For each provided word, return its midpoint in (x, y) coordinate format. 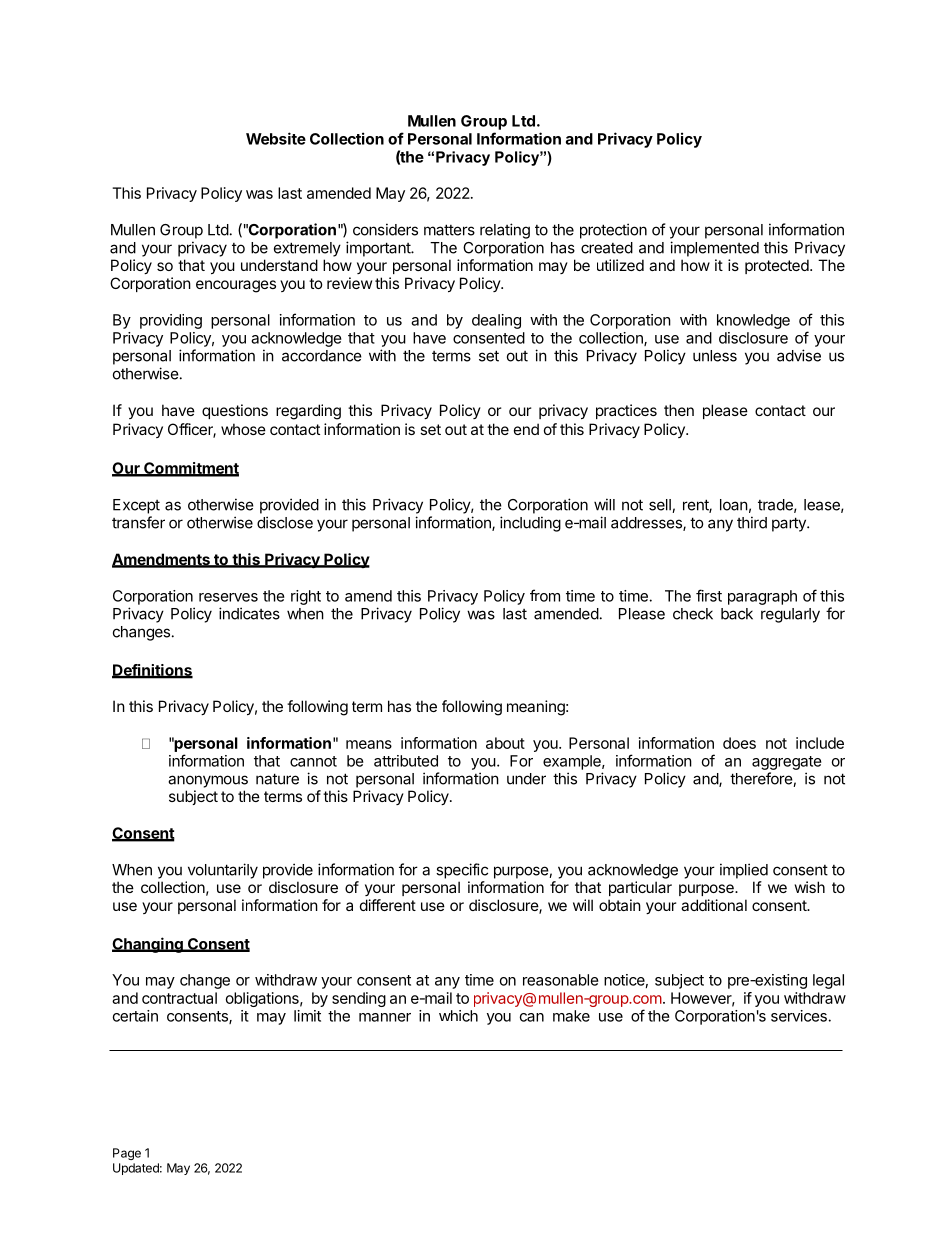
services (799, 1016)
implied (744, 871)
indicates (249, 613)
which (458, 1016)
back (737, 614)
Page (127, 1154)
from (545, 595)
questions (235, 411)
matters (449, 230)
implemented (714, 249)
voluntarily (223, 871)
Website (276, 138)
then (679, 410)
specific (462, 871)
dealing (496, 321)
